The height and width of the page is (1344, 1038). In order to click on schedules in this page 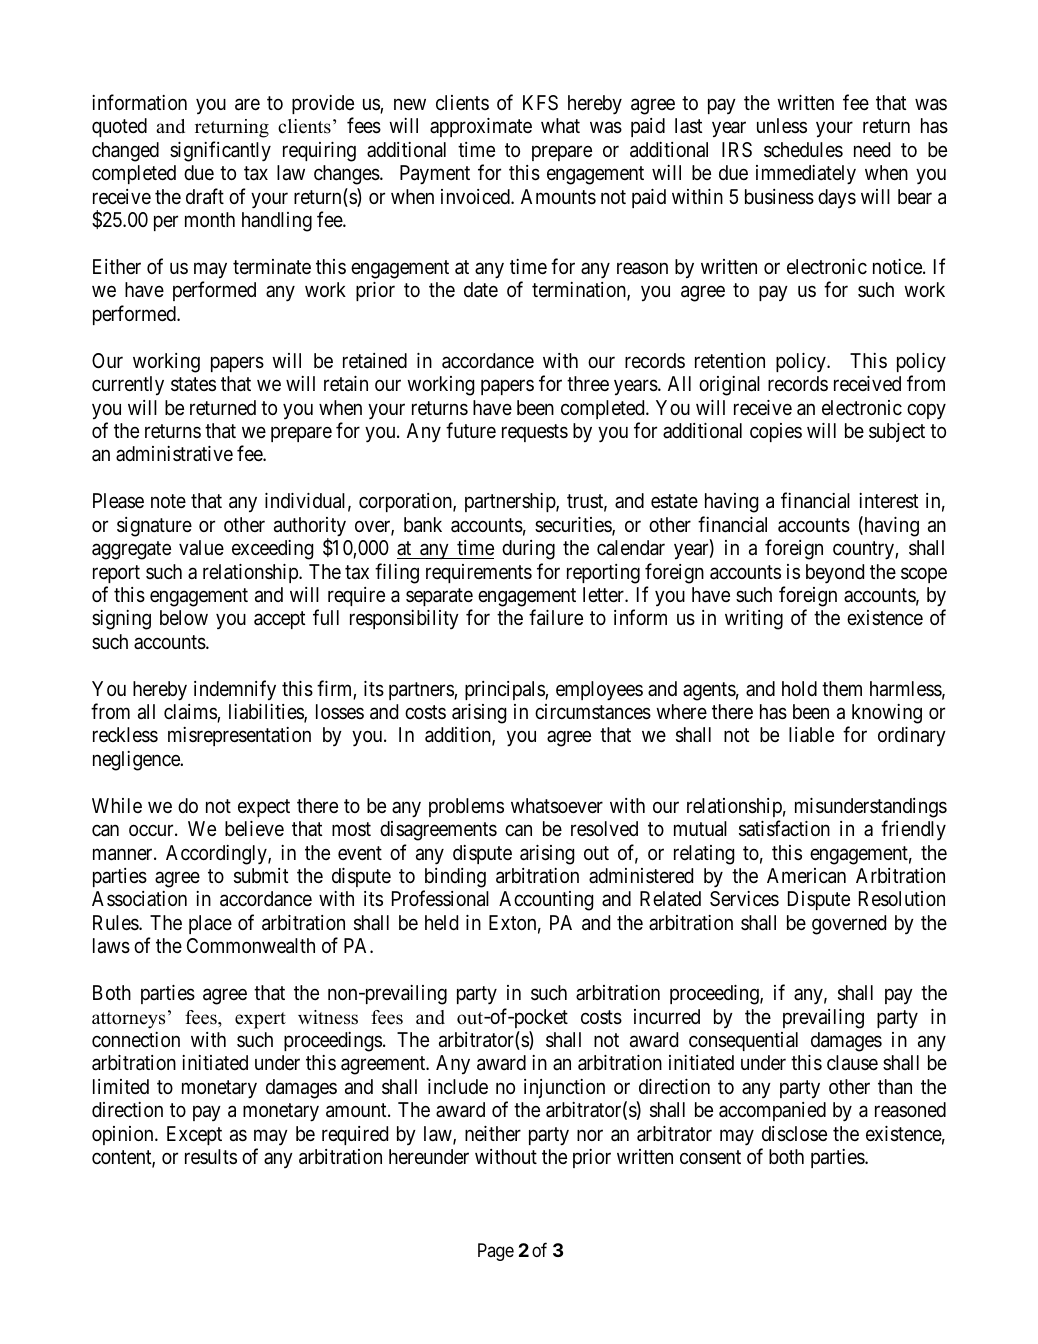, I will do `click(803, 150)`.
